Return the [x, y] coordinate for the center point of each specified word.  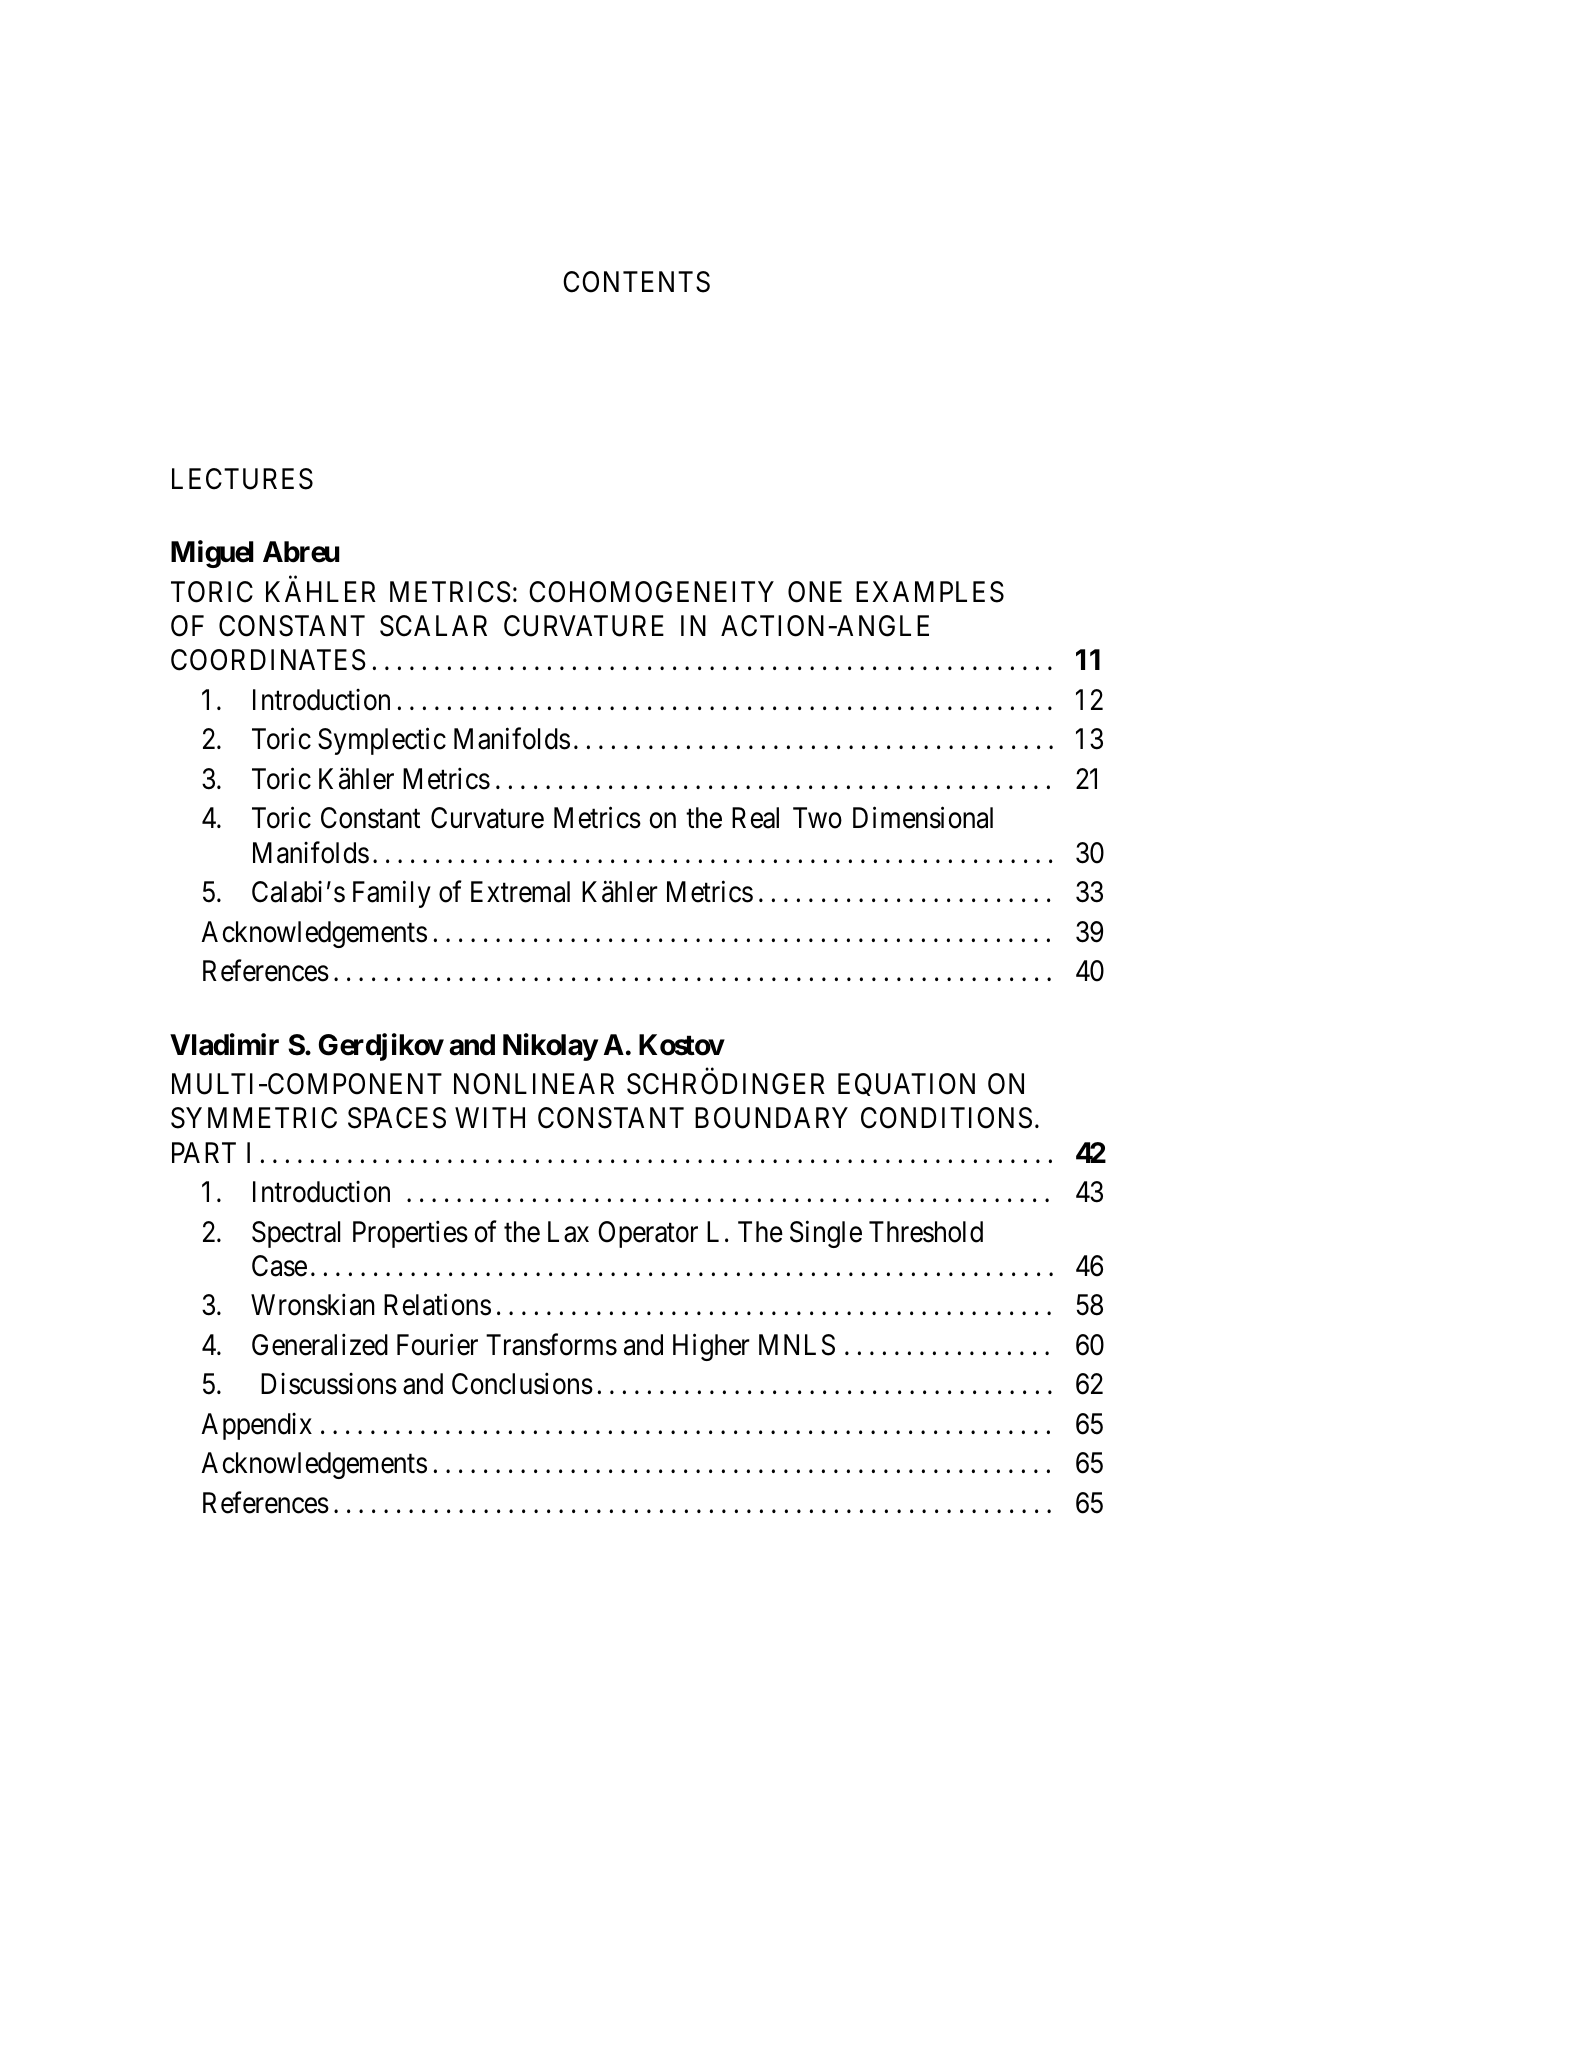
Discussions [329, 1384]
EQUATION [906, 1084]
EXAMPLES [930, 592]
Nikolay [550, 1047]
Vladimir [224, 1044]
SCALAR [433, 626]
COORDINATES [268, 660]
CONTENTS [636, 282]
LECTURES [242, 479]
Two [817, 818]
